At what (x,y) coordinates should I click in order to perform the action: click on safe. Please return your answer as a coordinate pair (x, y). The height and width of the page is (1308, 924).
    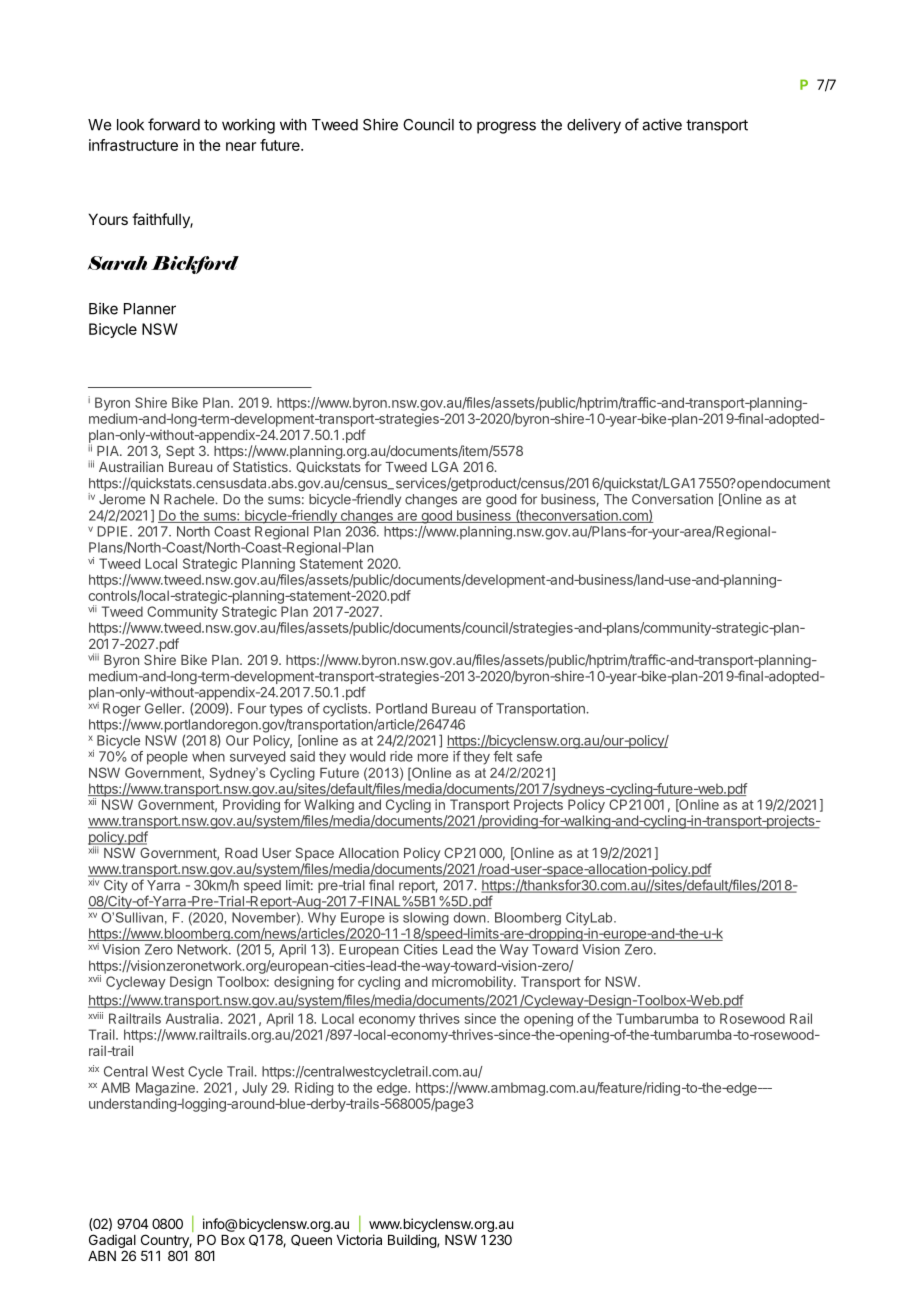
    Looking at the image, I should click on (529, 756).
